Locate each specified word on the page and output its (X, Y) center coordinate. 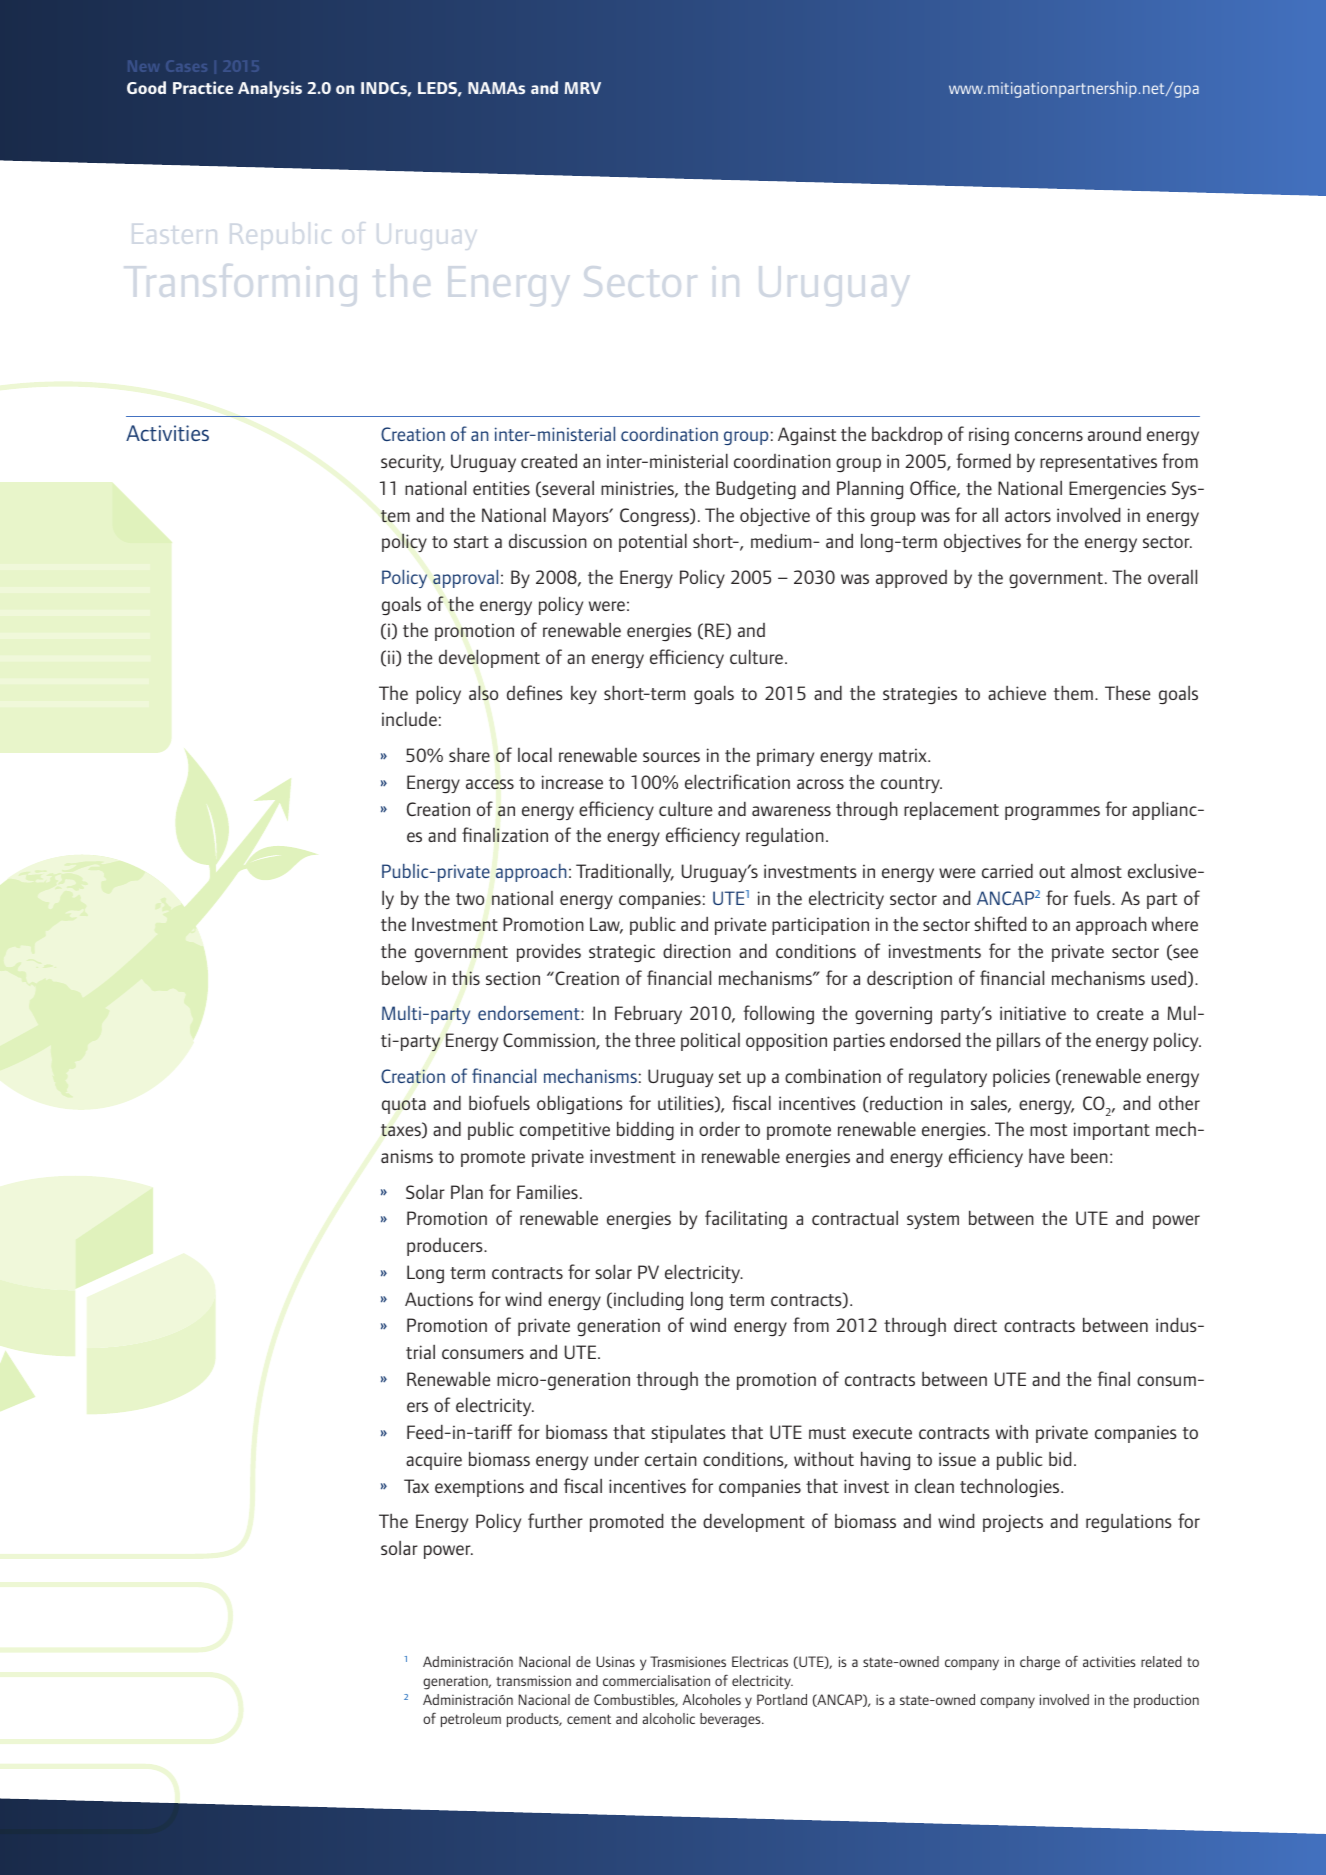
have (1046, 1156)
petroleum (471, 1720)
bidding (645, 1130)
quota (404, 1106)
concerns (1049, 436)
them (1073, 692)
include (409, 718)
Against (807, 436)
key (584, 695)
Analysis (270, 89)
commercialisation (656, 1680)
